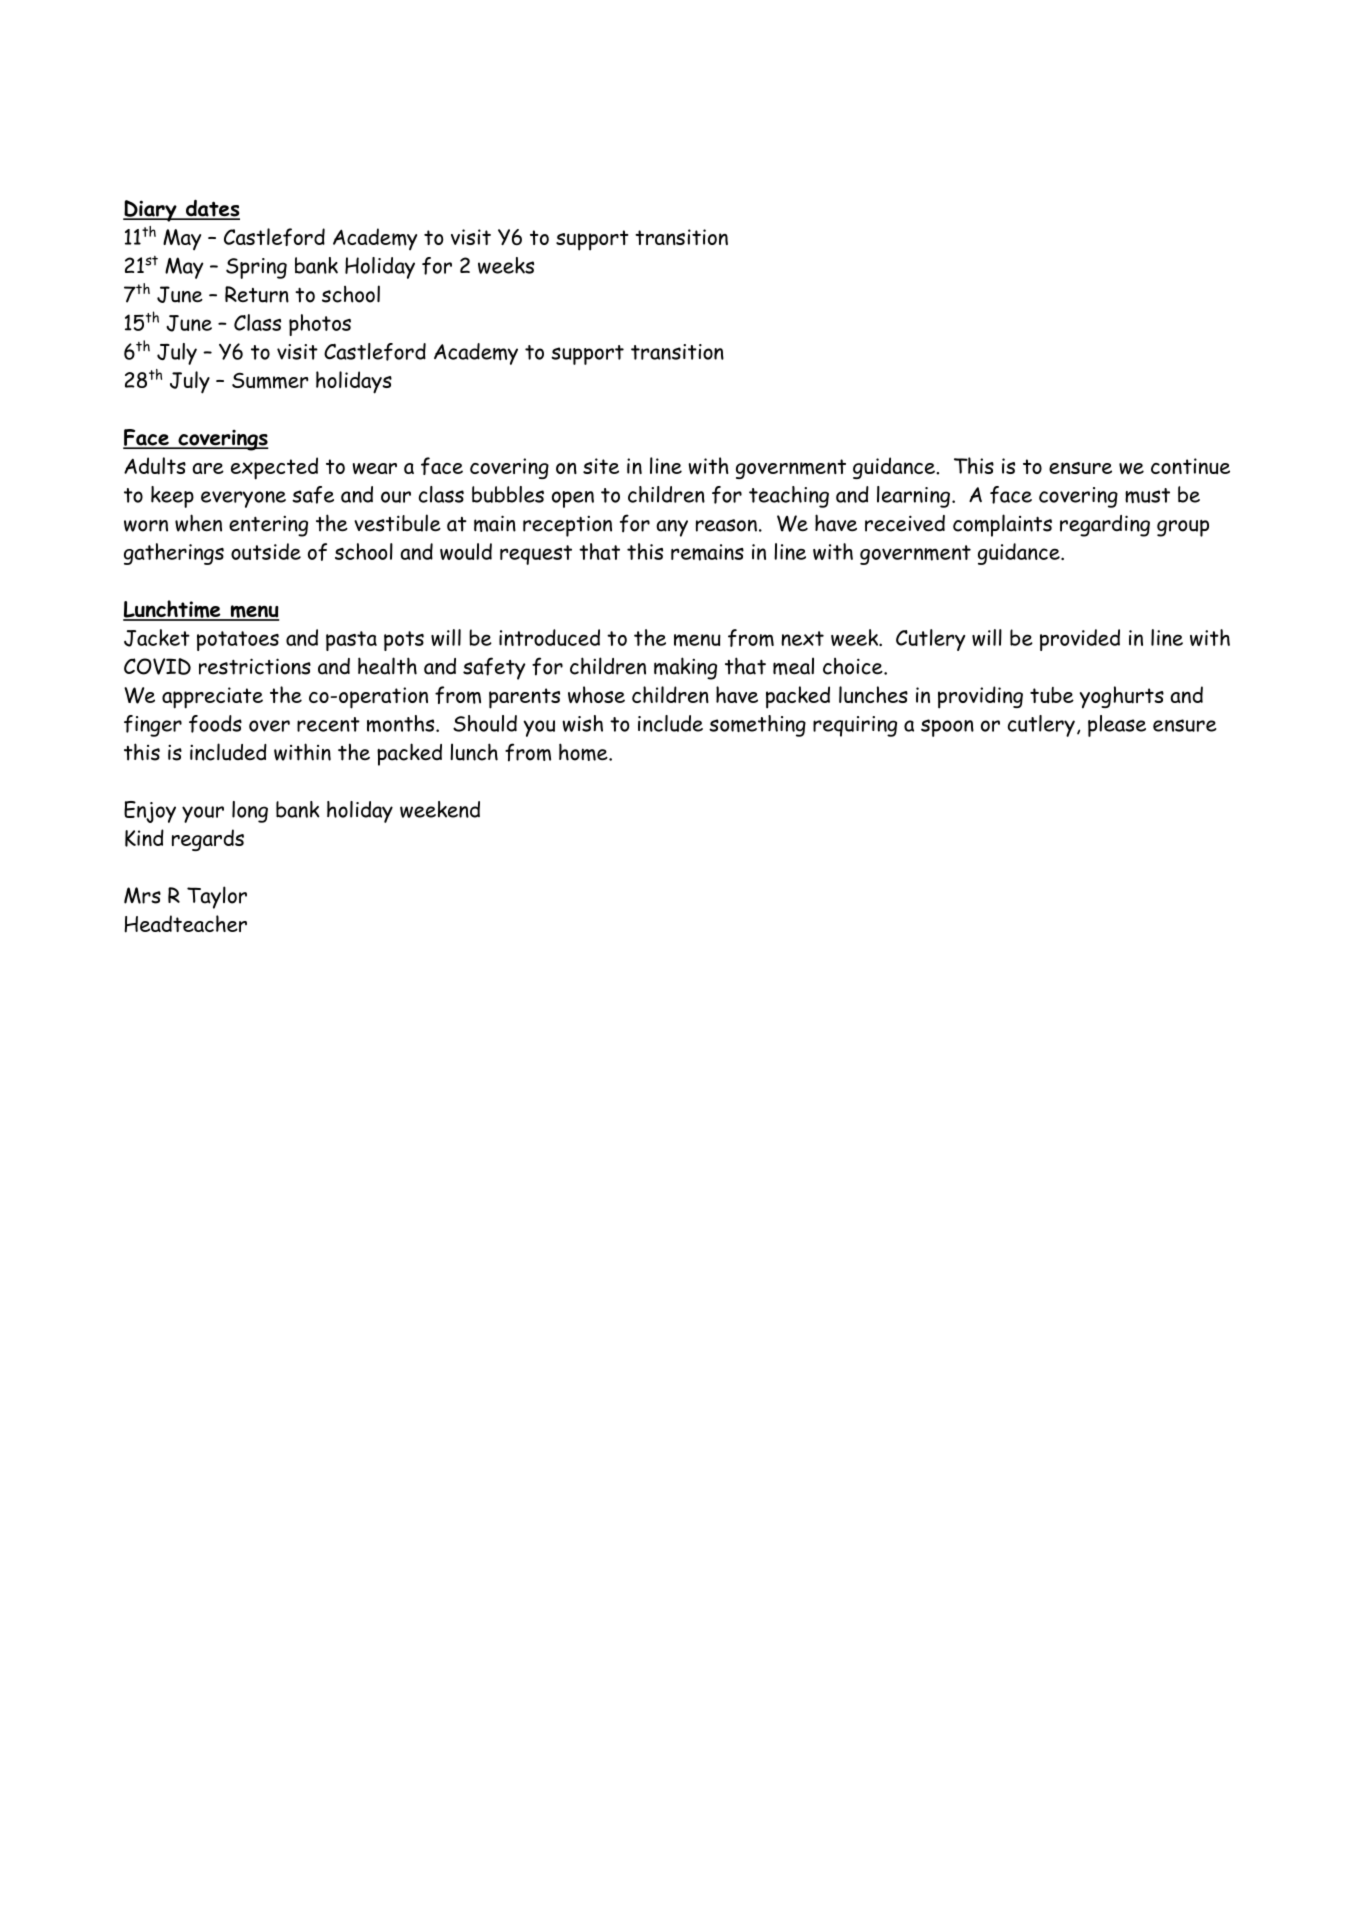 Image resolution: width=1359 pixels, height=1922 pixels. I want to click on continue, so click(1190, 466).
